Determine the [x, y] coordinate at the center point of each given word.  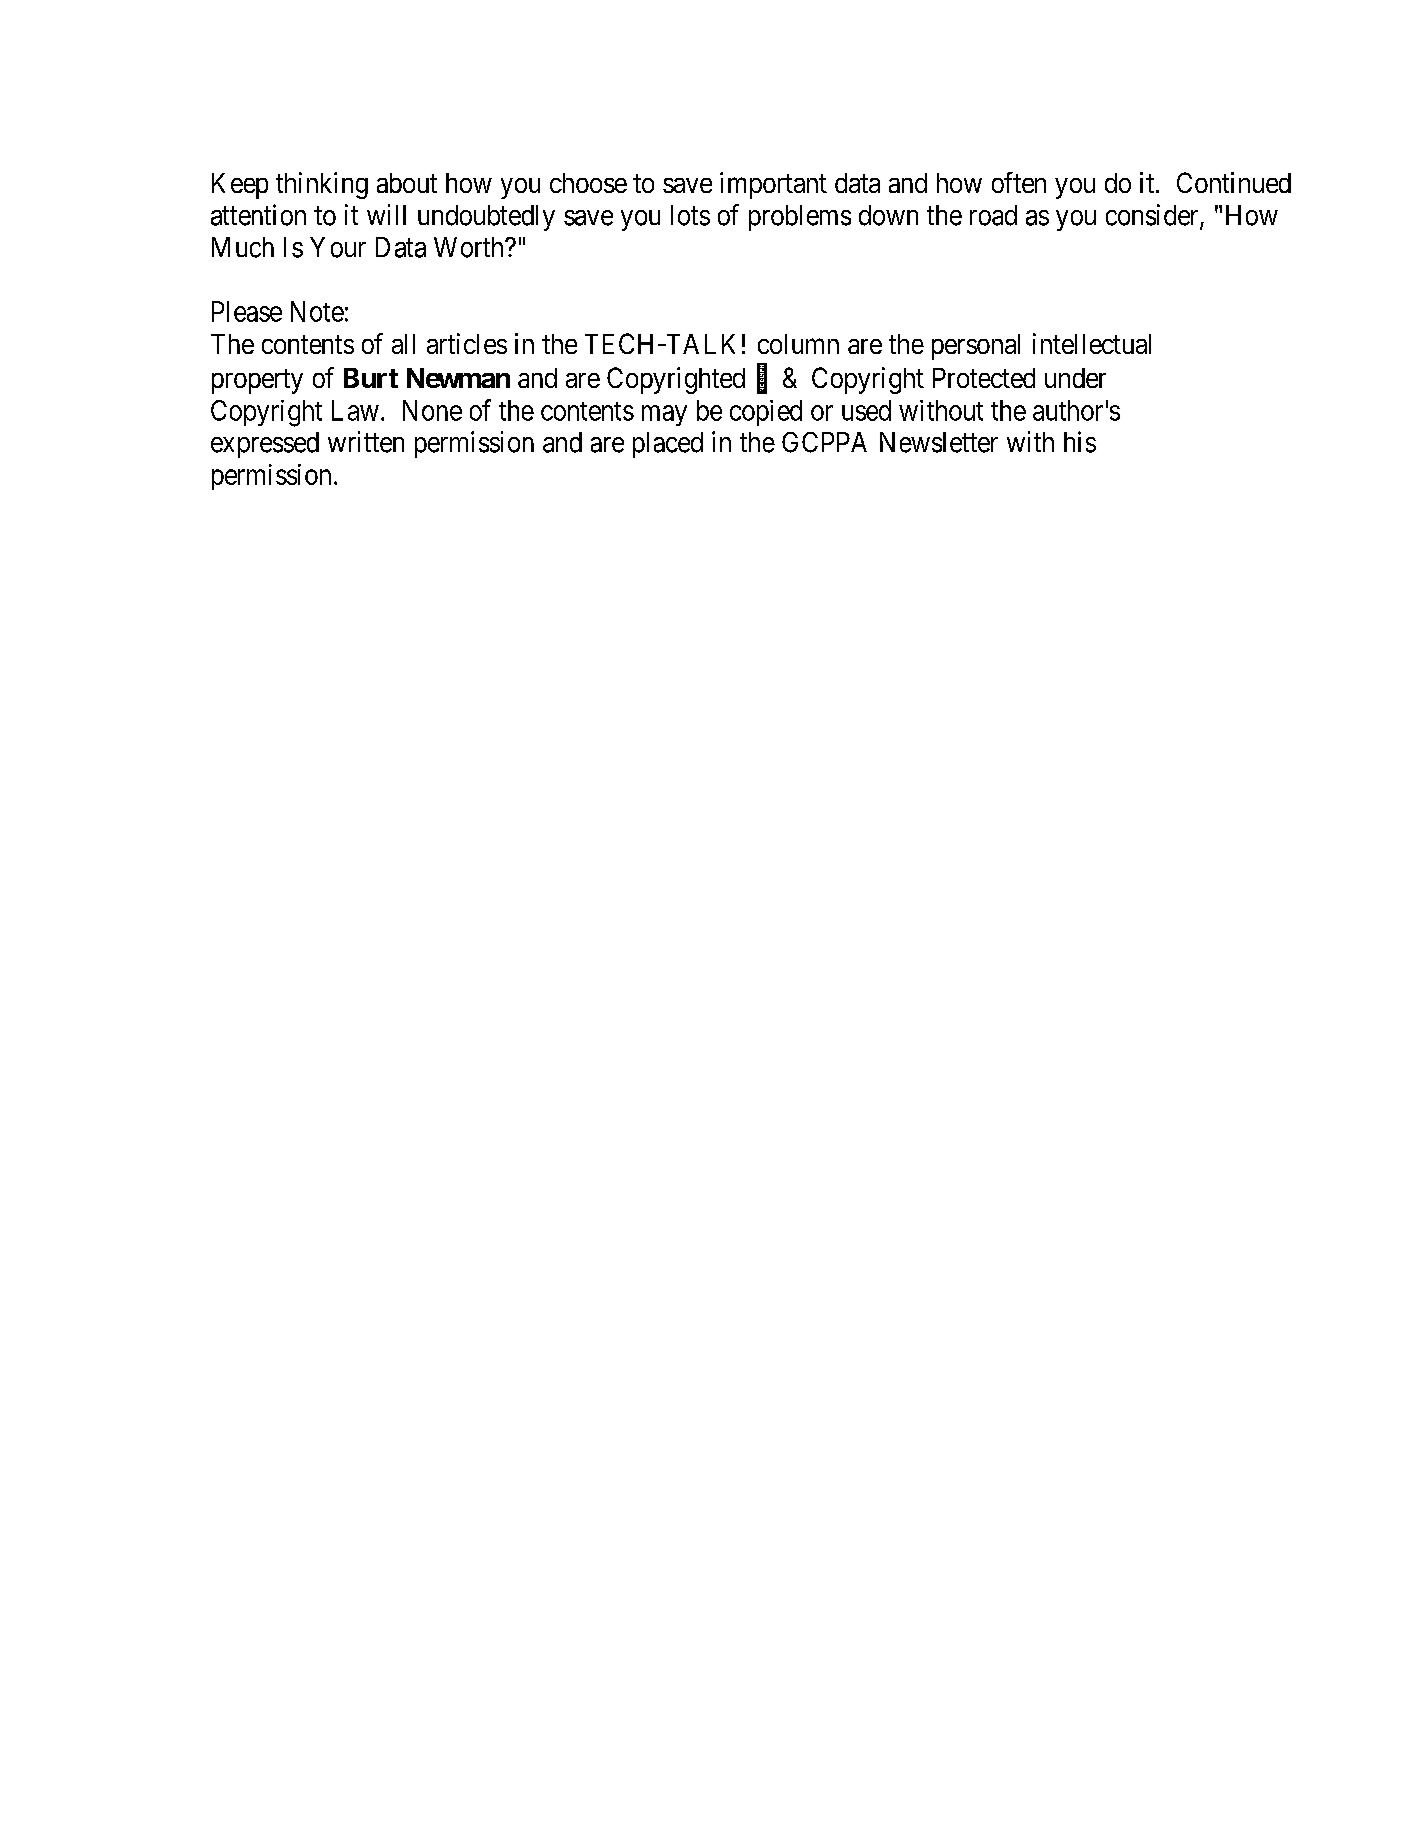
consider [1153, 216]
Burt [371, 378]
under [1075, 378]
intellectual [1092, 343]
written [366, 442]
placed [668, 445]
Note [317, 311]
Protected [984, 378]
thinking [322, 185]
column [798, 344]
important [773, 185]
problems [800, 218]
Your [338, 247]
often [1019, 182]
